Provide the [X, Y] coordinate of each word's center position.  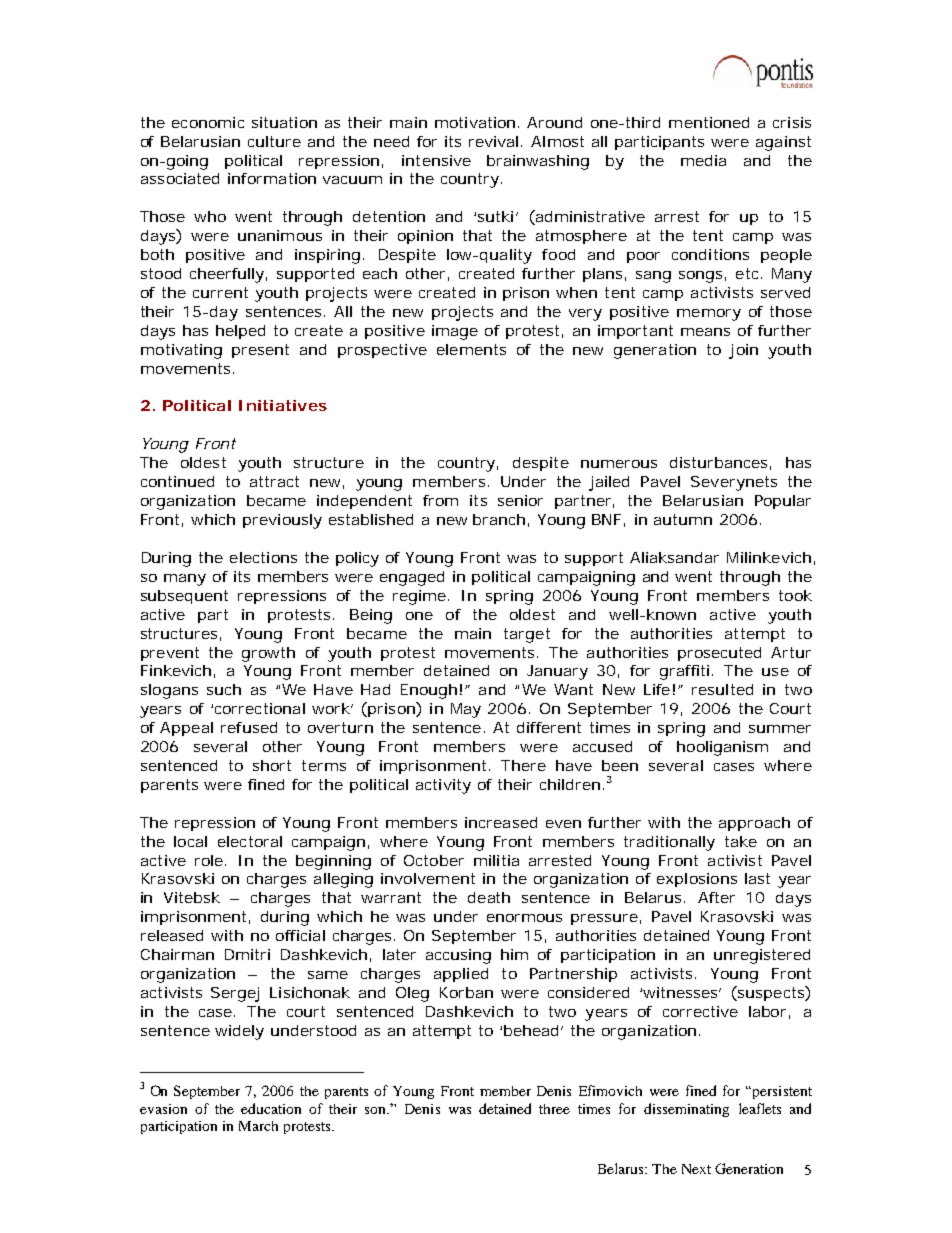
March [258, 1126]
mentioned [709, 122]
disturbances [718, 462]
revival [493, 141]
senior [520, 500]
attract [274, 481]
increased [501, 822]
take [741, 841]
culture [274, 141]
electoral [250, 841]
